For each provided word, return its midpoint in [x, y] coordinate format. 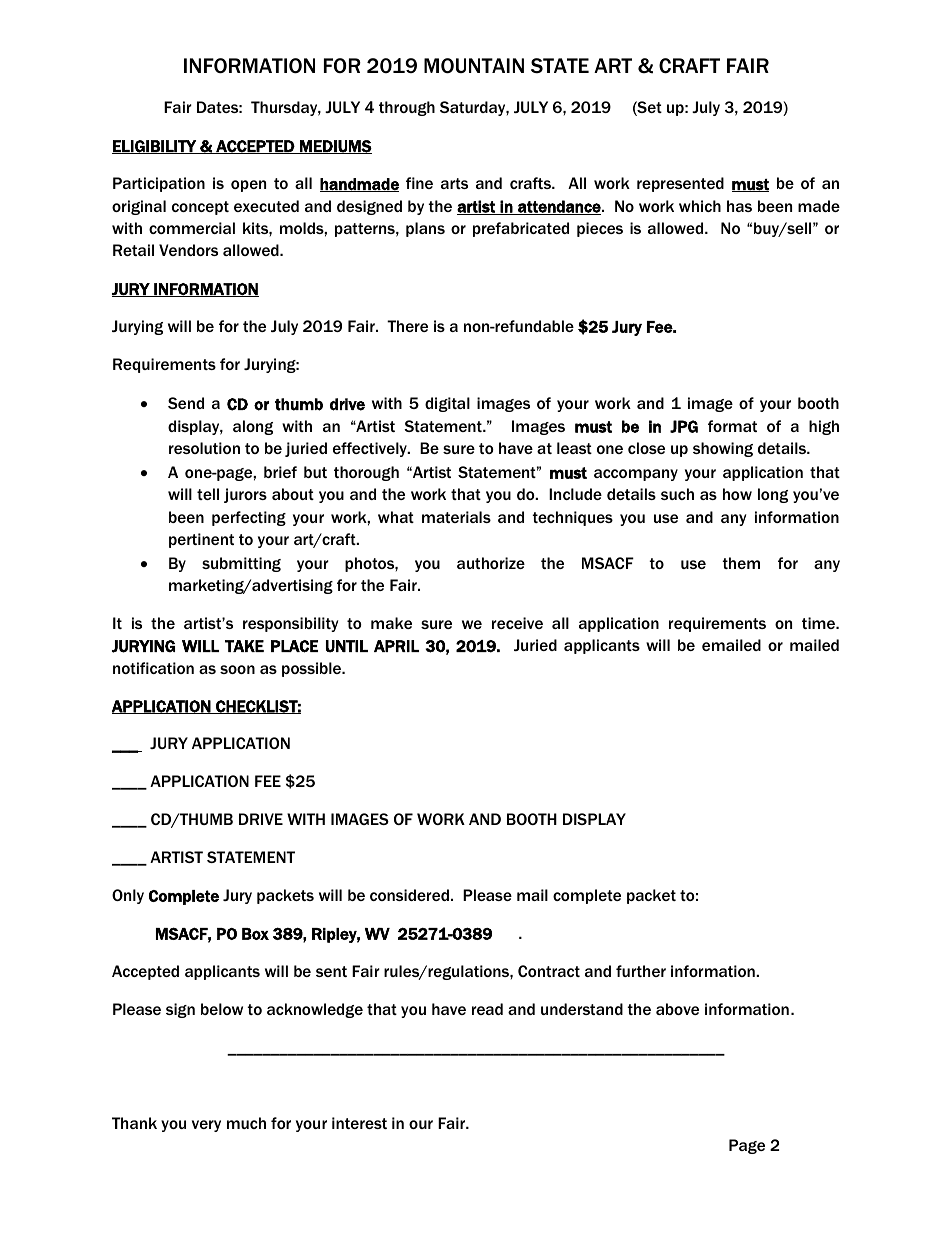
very [206, 1126]
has [739, 206]
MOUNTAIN [474, 66]
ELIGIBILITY [155, 147]
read [487, 1009]
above [677, 1009]
